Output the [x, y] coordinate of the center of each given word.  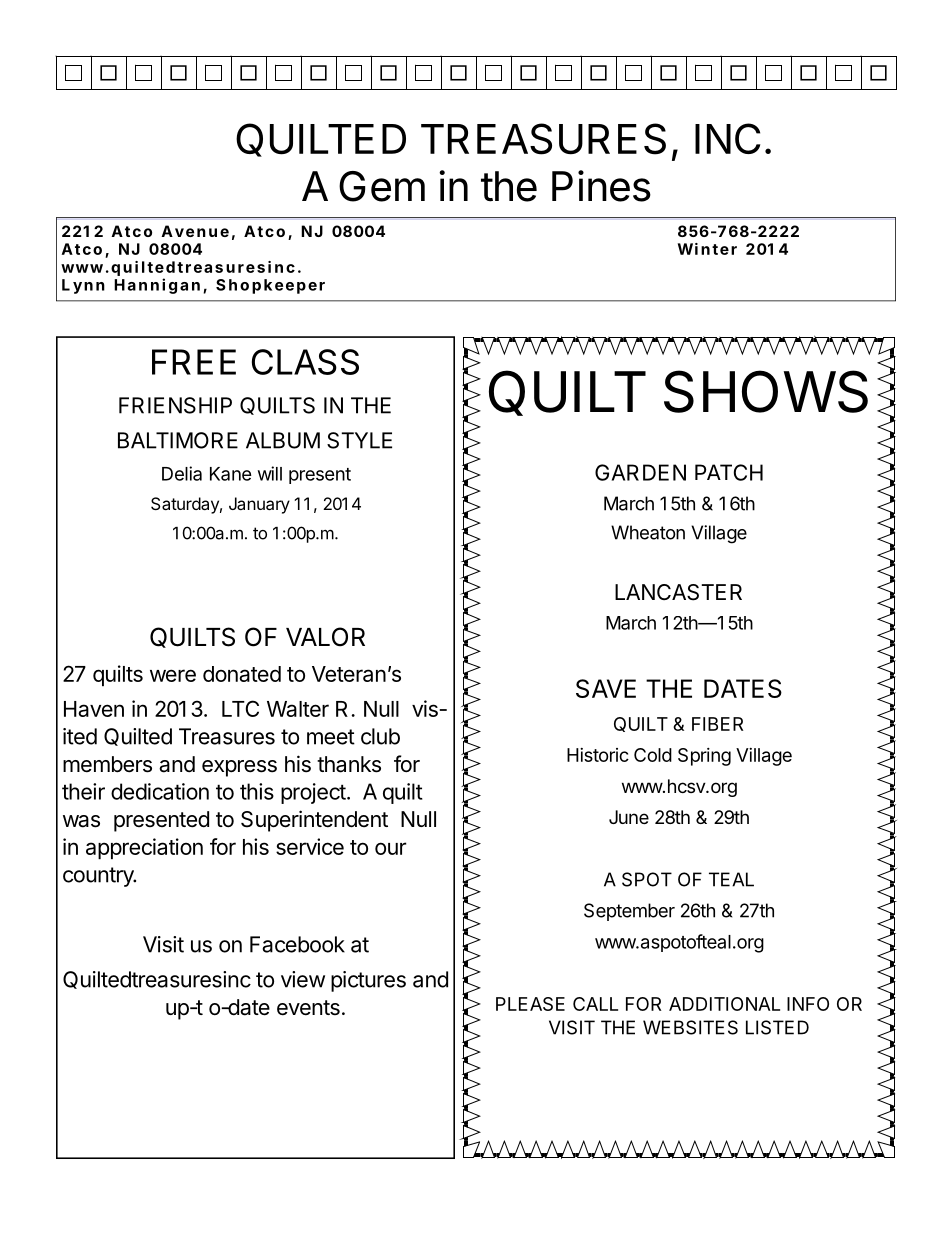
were [173, 675]
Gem [382, 186]
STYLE [359, 440]
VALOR [325, 637]
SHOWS [766, 391]
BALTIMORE [178, 440]
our [391, 848]
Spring [704, 757]
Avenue [195, 231]
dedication [160, 791]
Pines [601, 186]
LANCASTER [678, 592]
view [303, 979]
